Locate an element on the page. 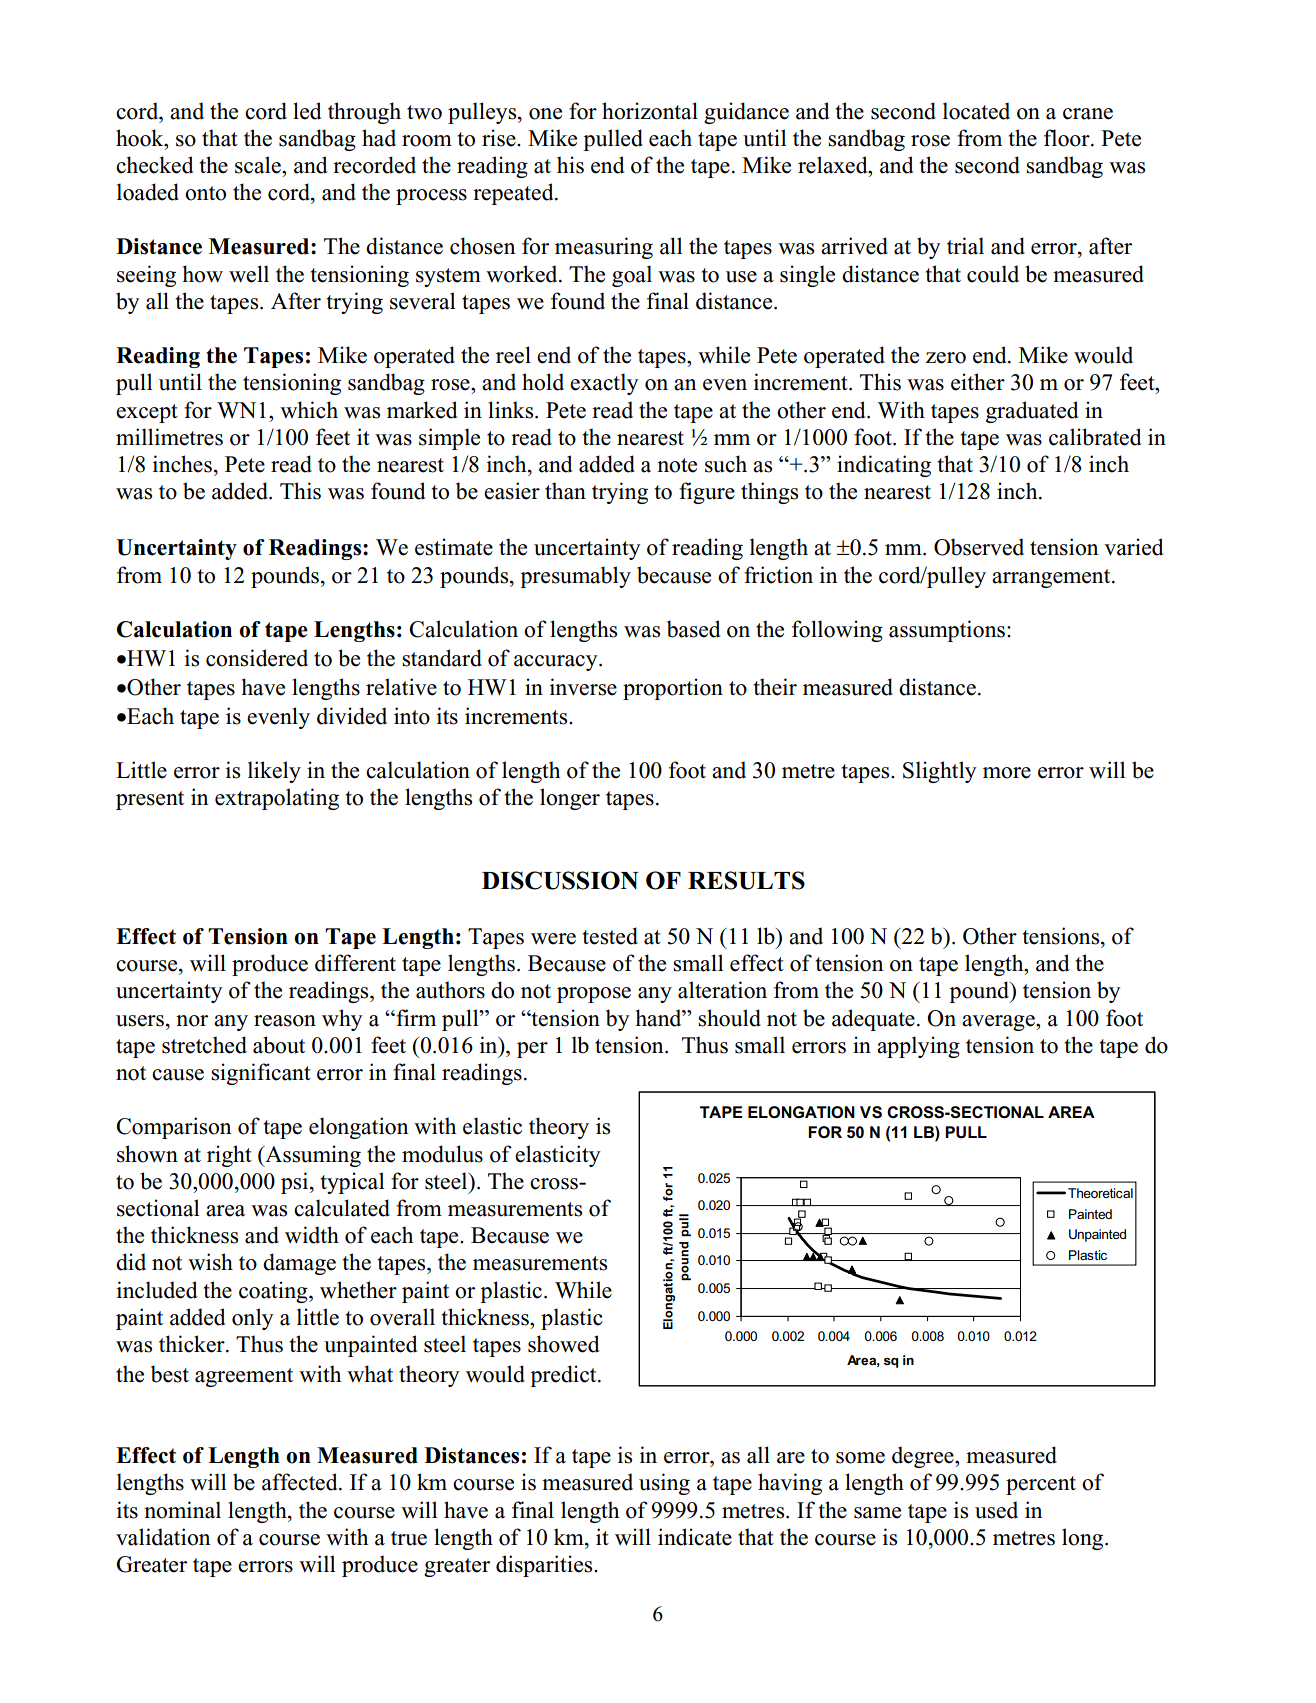  based is located at coordinates (693, 629).
